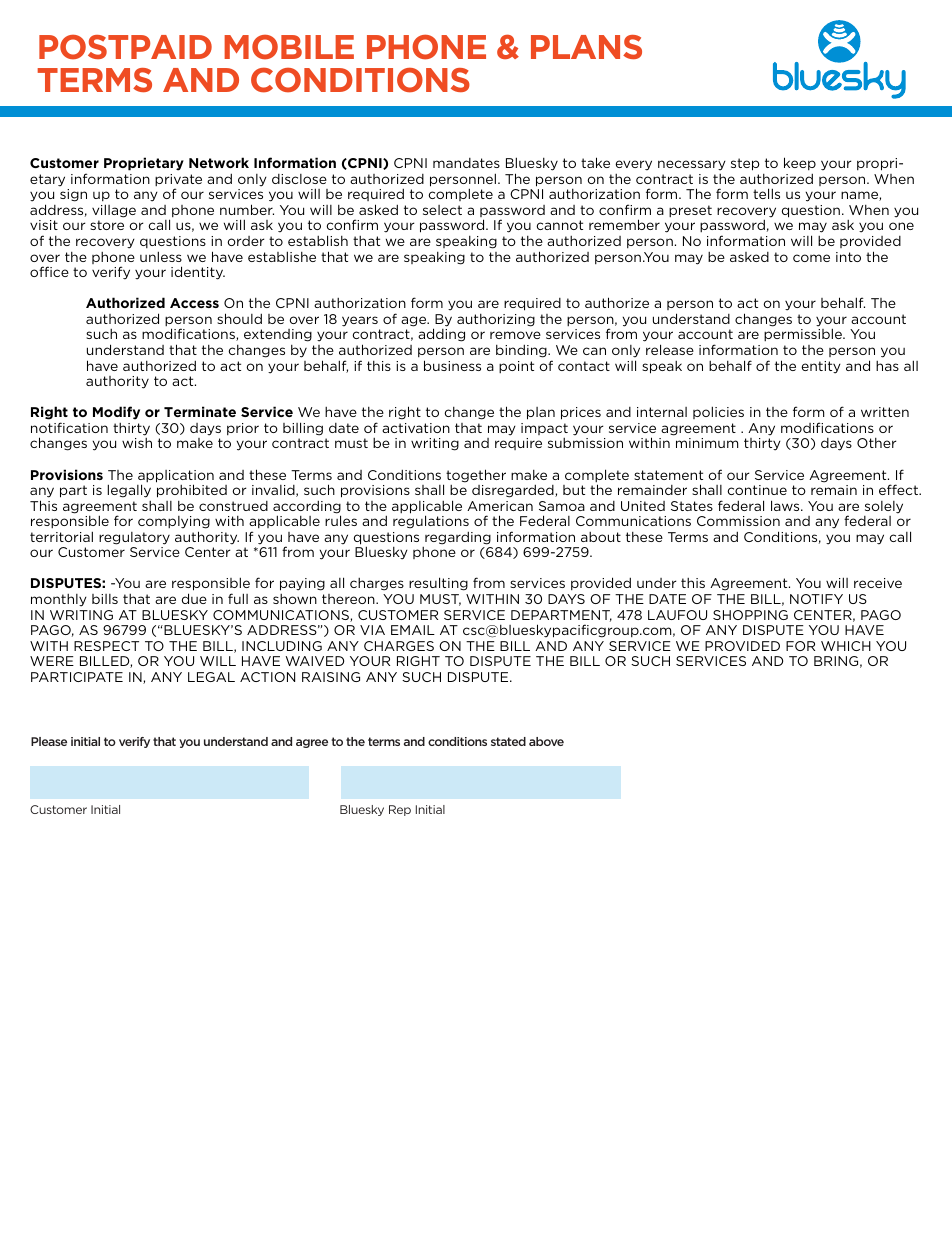 The width and height of the page is (952, 1233). What do you see at coordinates (137, 443) in the page?
I see `wish` at bounding box center [137, 443].
